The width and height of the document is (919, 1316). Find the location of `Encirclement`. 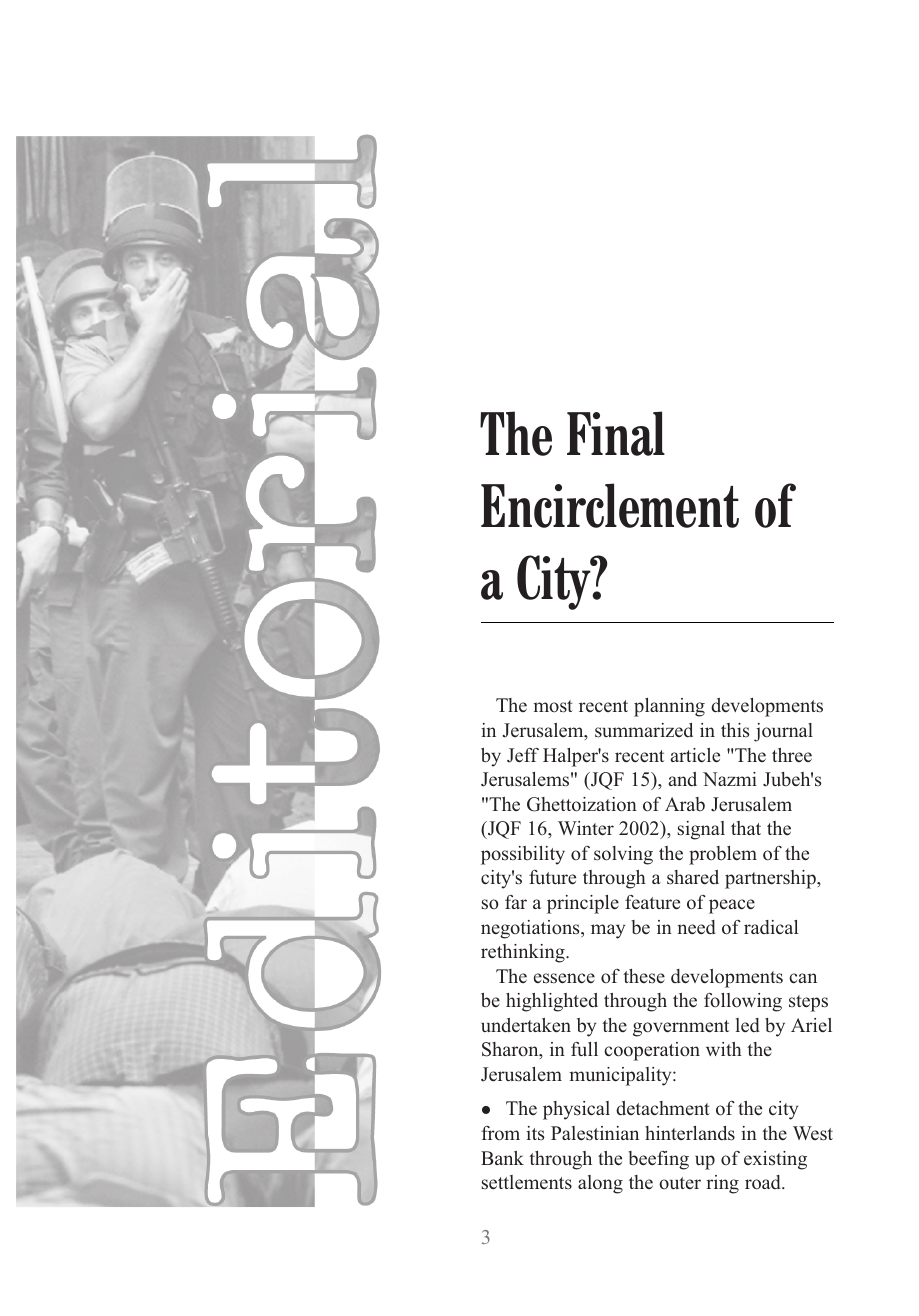

Encirclement is located at coordinates (610, 505).
